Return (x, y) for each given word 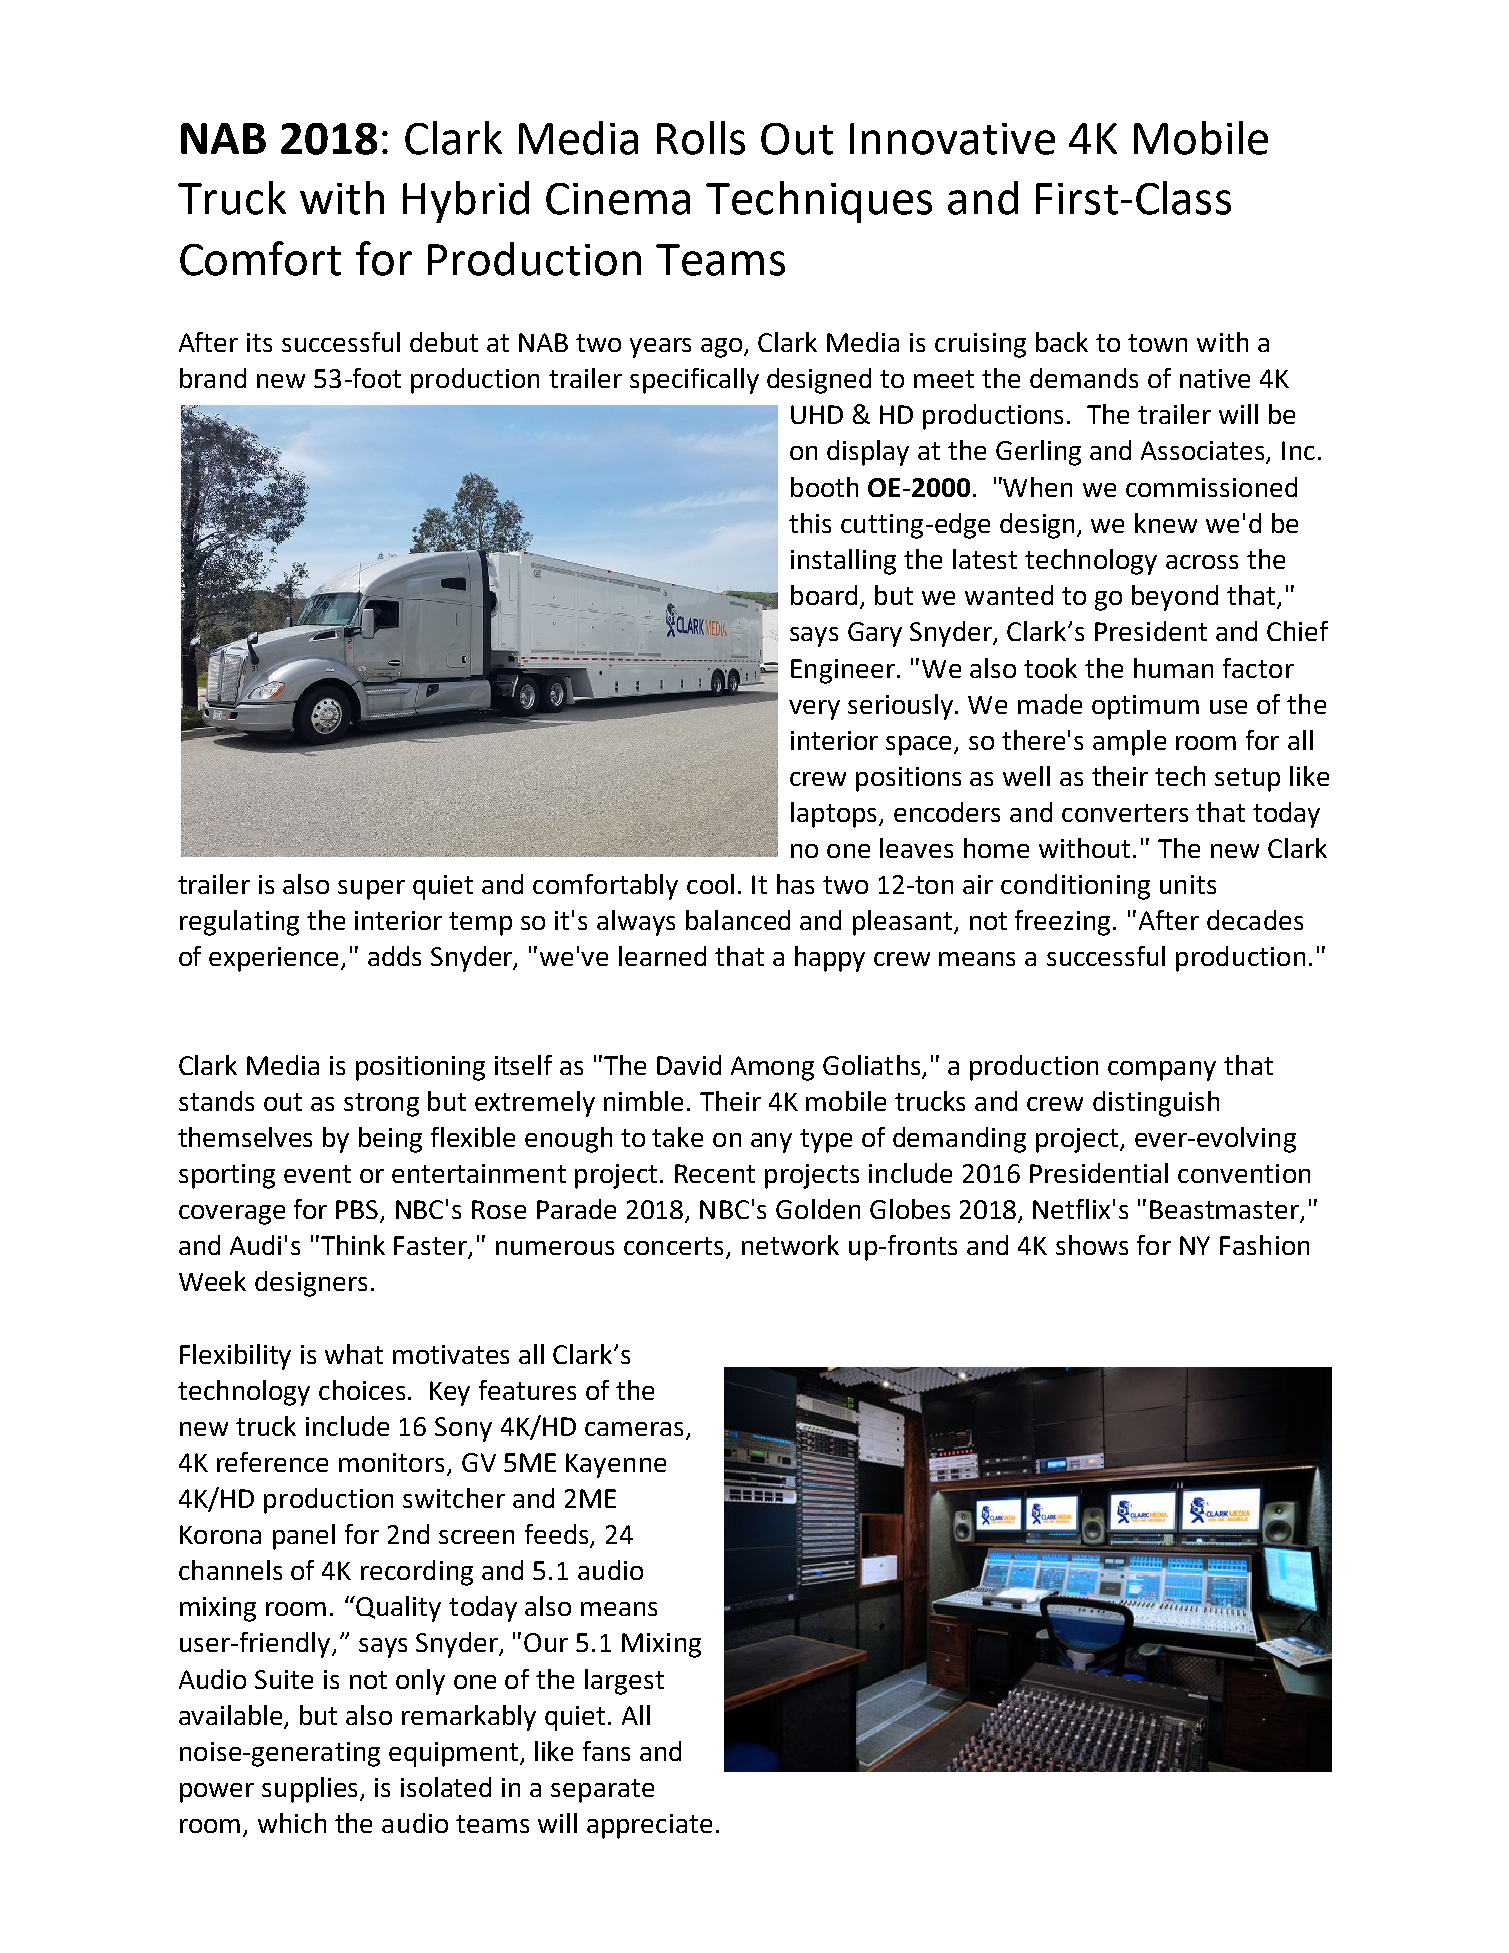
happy (830, 959)
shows (1092, 1245)
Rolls (701, 138)
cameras (634, 1429)
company (1162, 1071)
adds (394, 956)
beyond (1175, 598)
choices (364, 1390)
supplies (311, 1790)
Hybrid (466, 202)
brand (213, 378)
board (824, 595)
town (1157, 343)
